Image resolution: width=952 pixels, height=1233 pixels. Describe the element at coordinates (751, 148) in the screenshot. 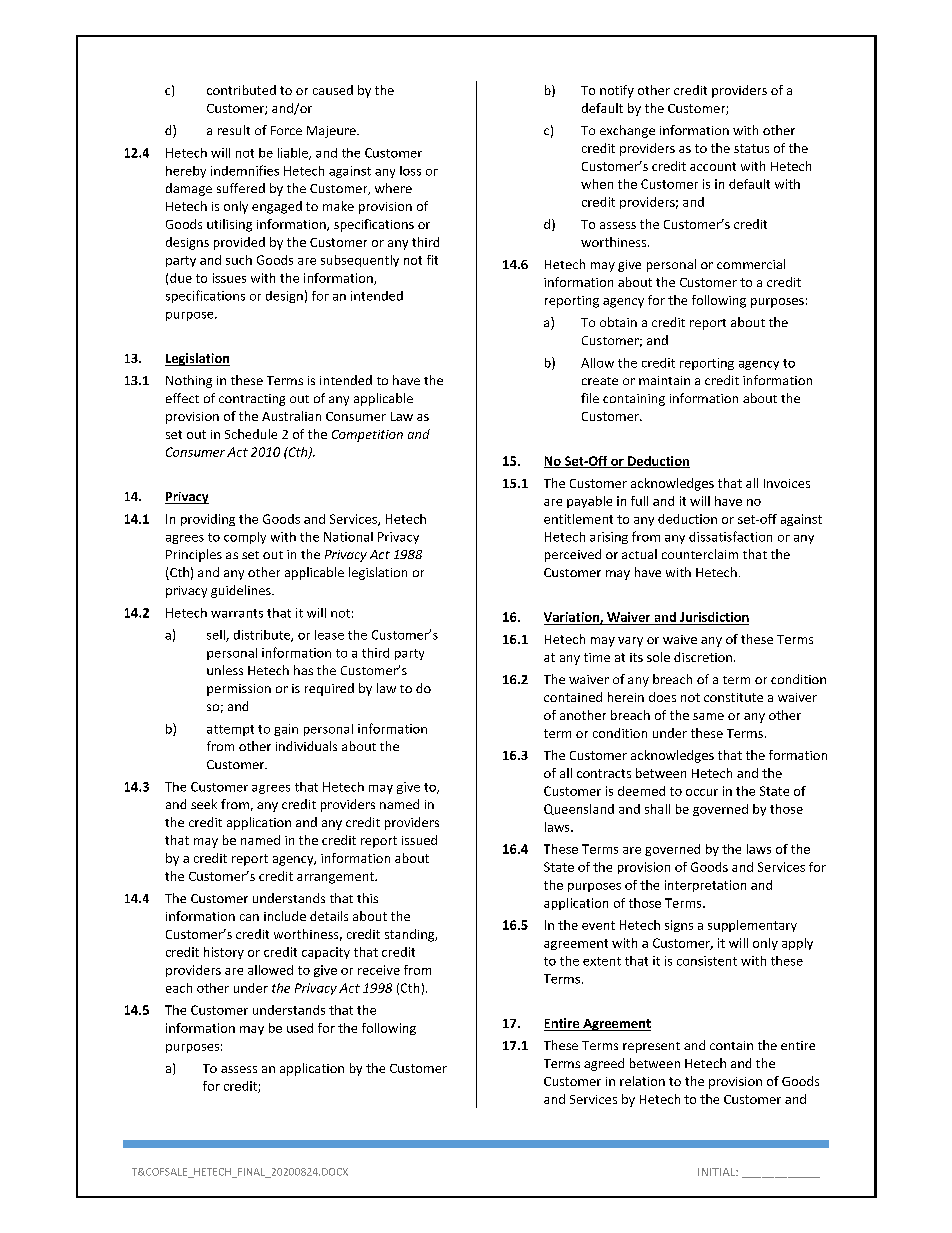

I see `status` at that location.
